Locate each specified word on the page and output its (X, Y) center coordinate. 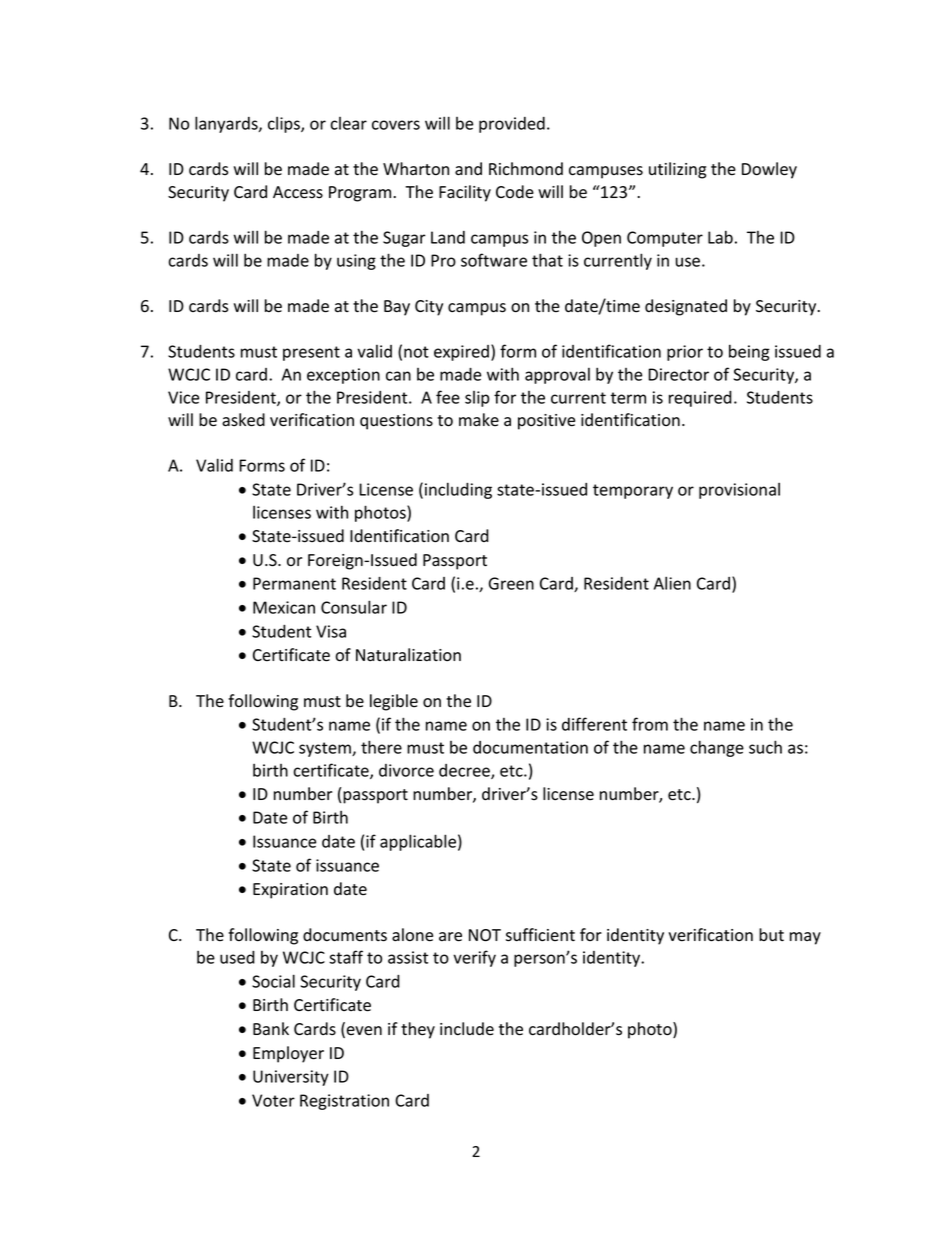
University (291, 1078)
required (700, 399)
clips (285, 125)
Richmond (526, 169)
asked (243, 420)
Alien (672, 583)
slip (477, 399)
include (467, 1029)
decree (465, 771)
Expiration (290, 891)
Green (511, 583)
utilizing (677, 170)
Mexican (284, 607)
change (717, 748)
